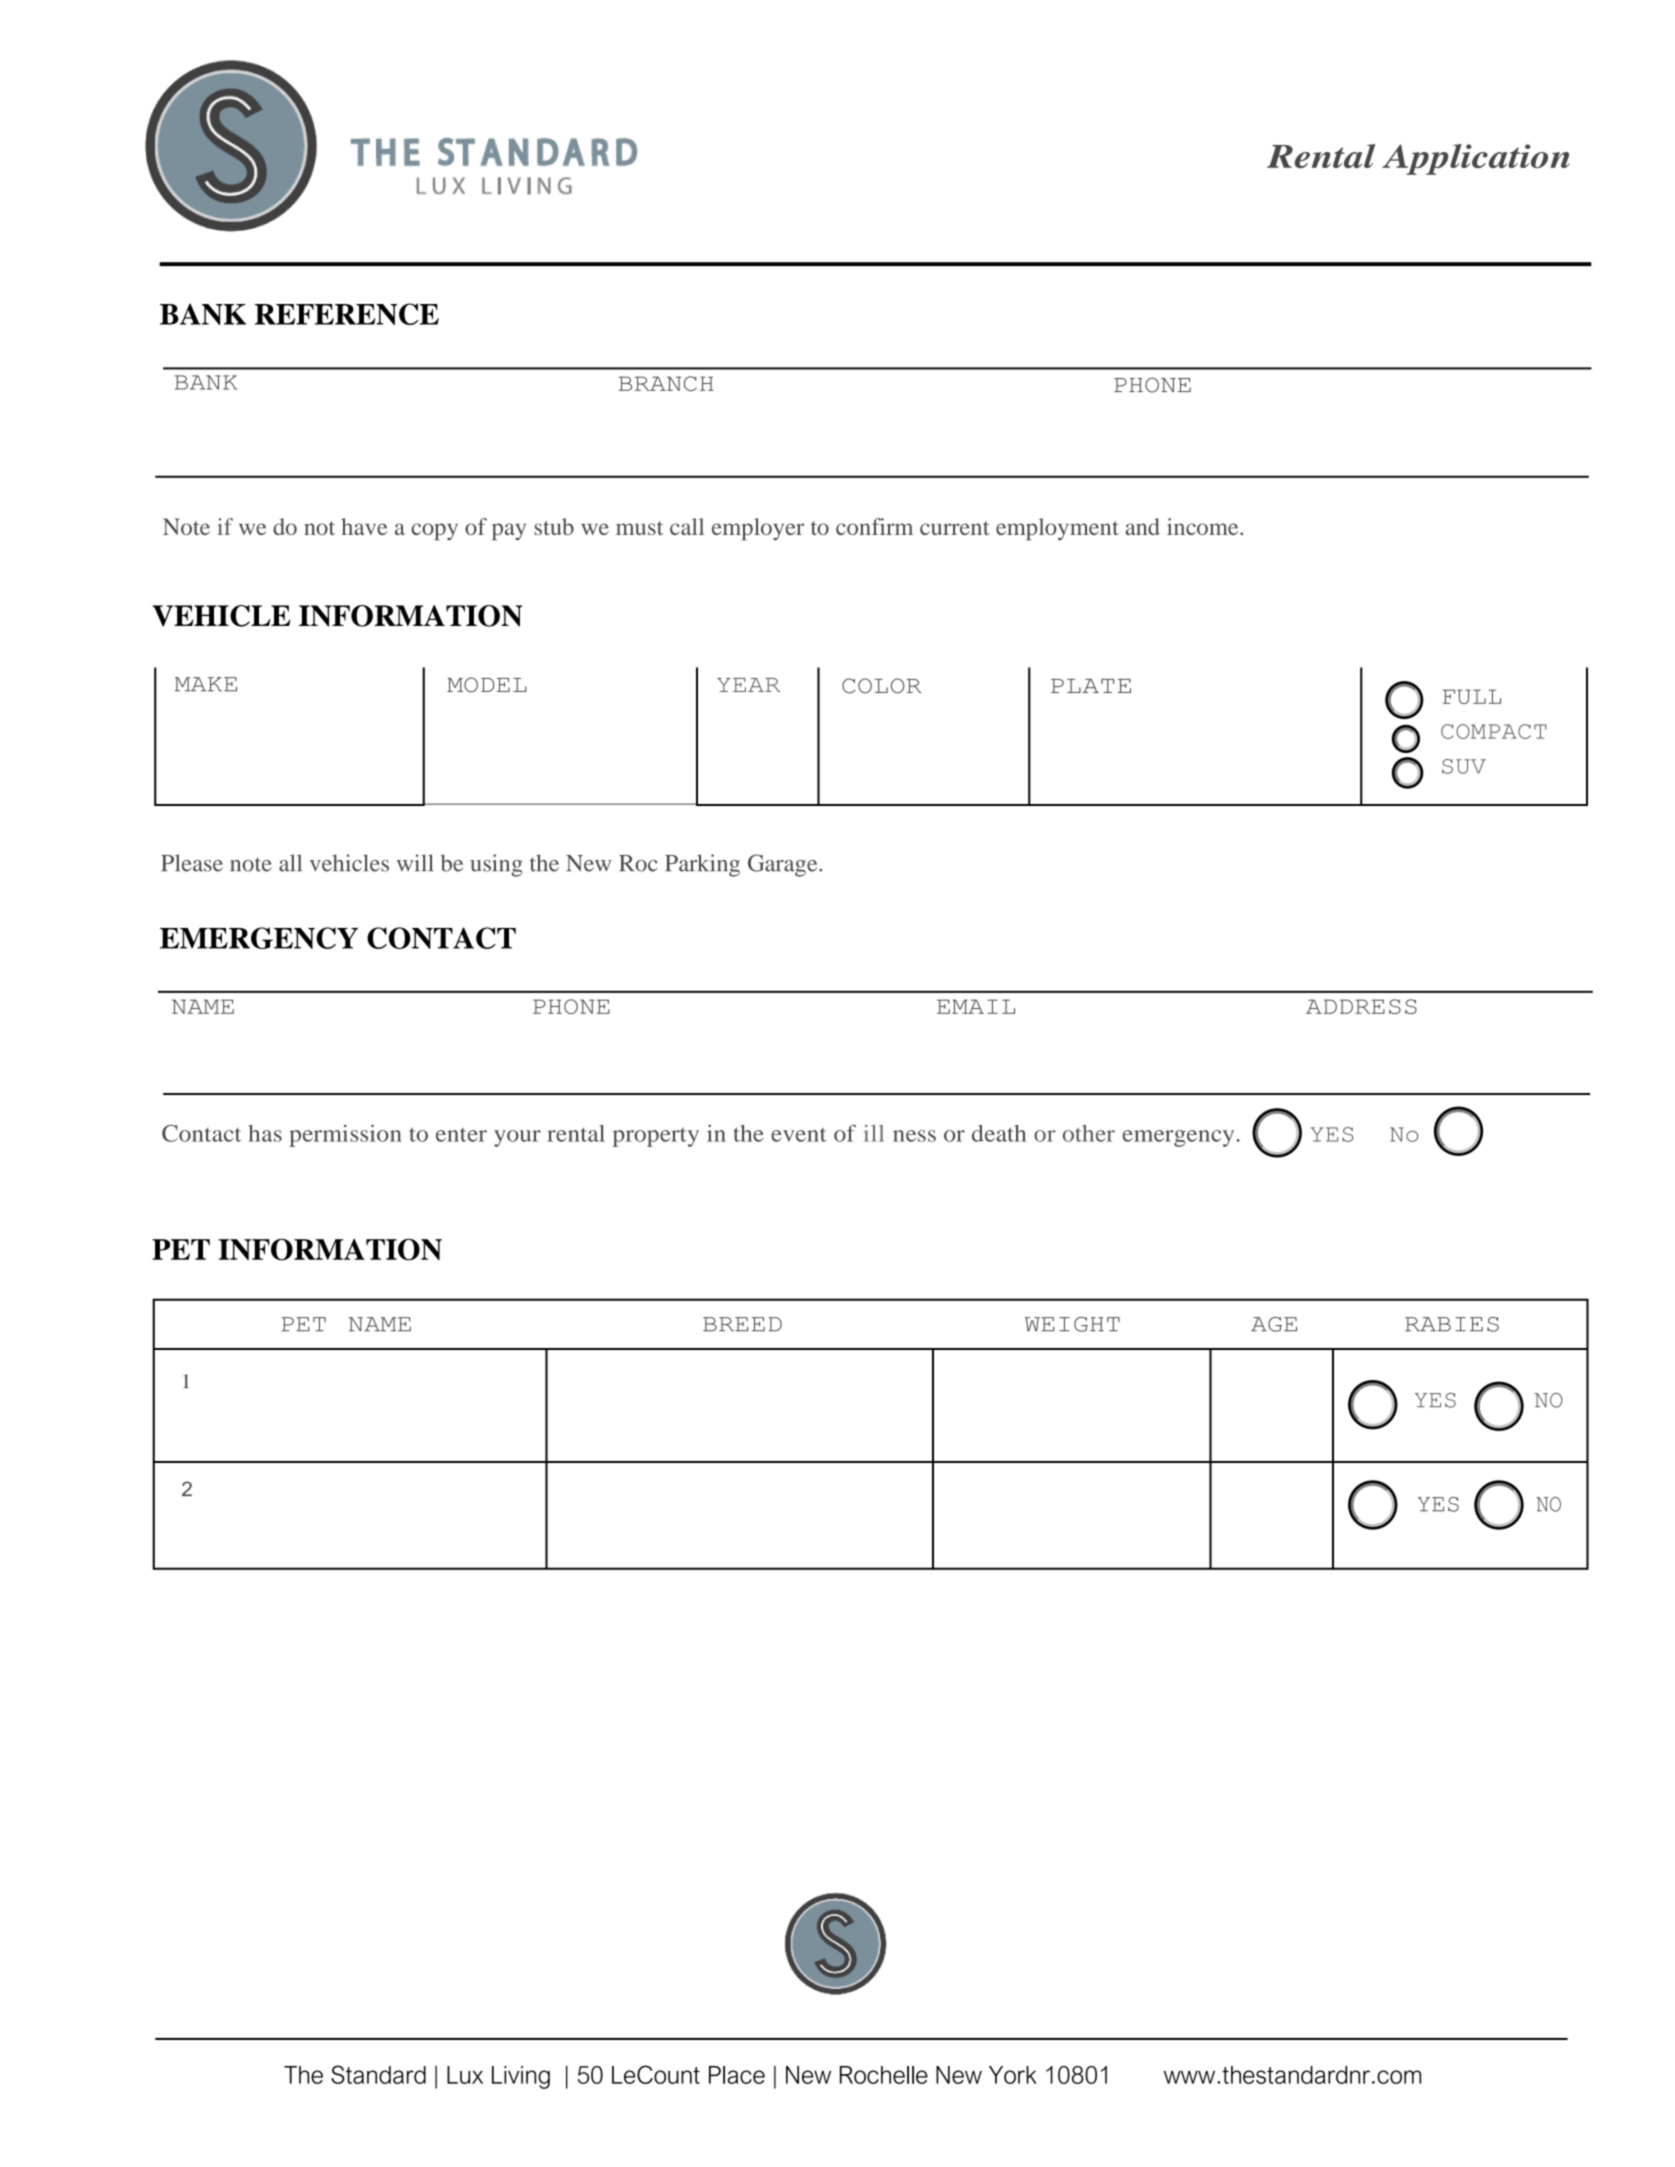  I want to click on Application, so click(1476, 159).
